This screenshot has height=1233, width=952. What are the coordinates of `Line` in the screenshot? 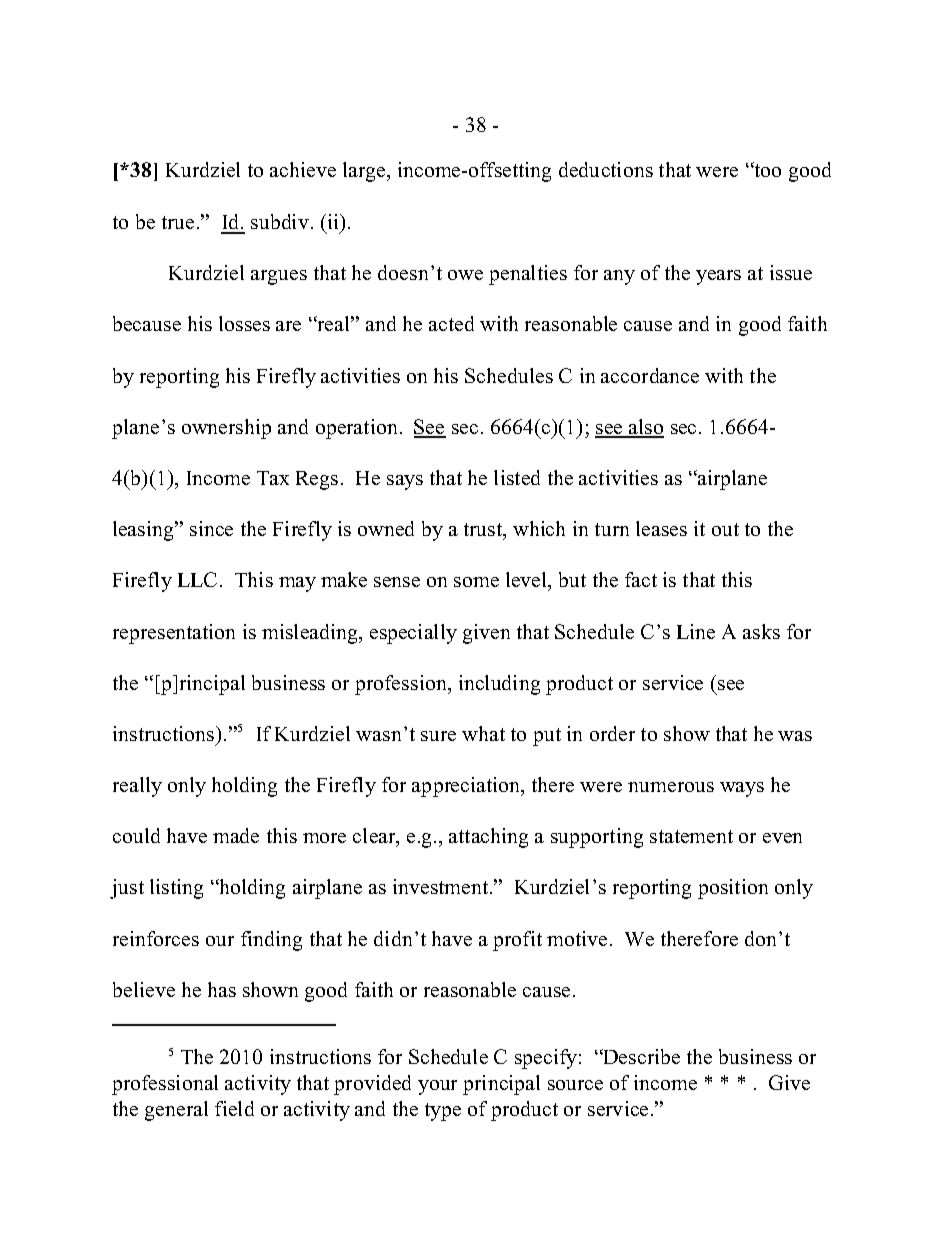 It's located at (696, 631).
